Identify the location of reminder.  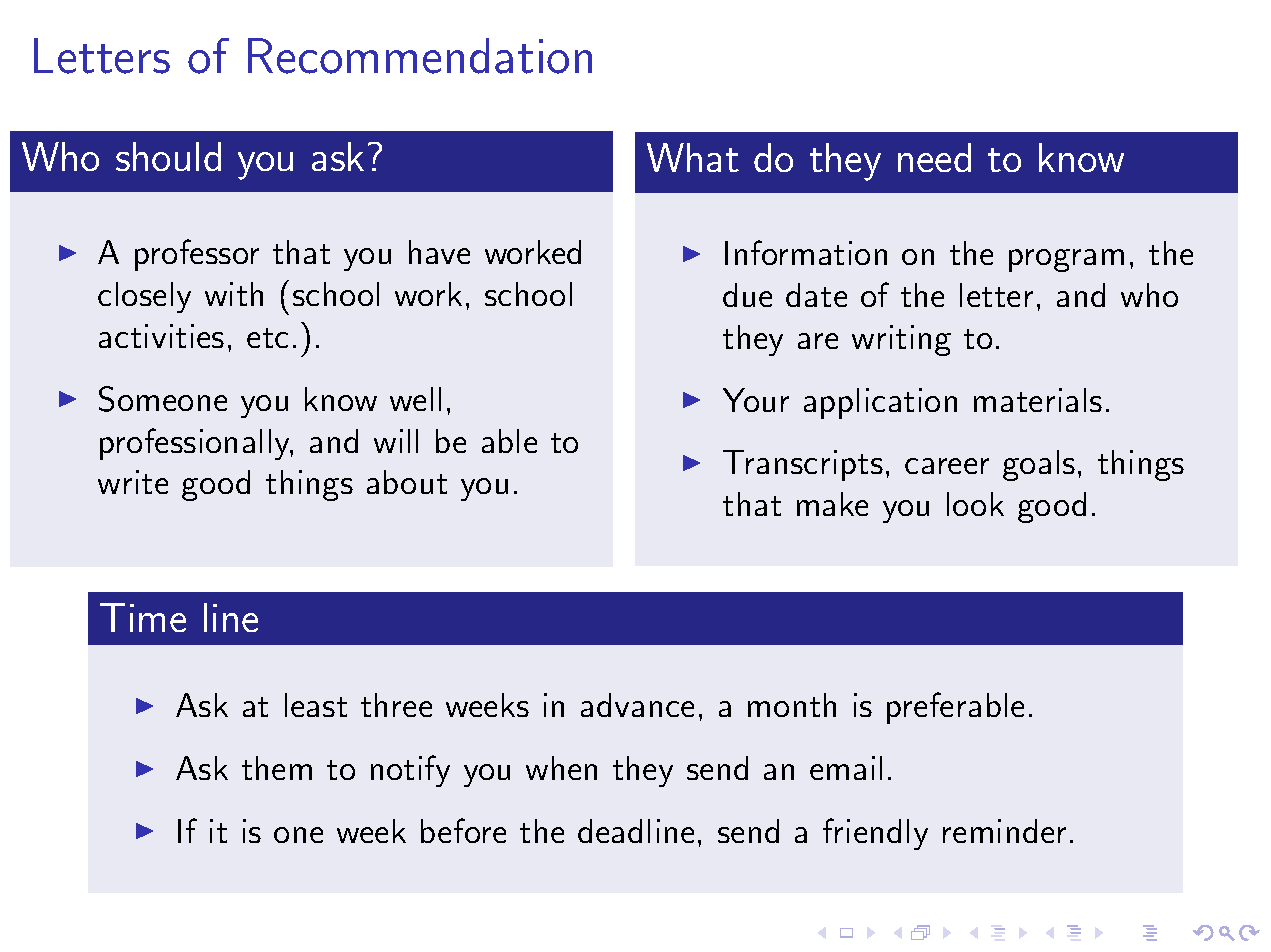
(1004, 831).
